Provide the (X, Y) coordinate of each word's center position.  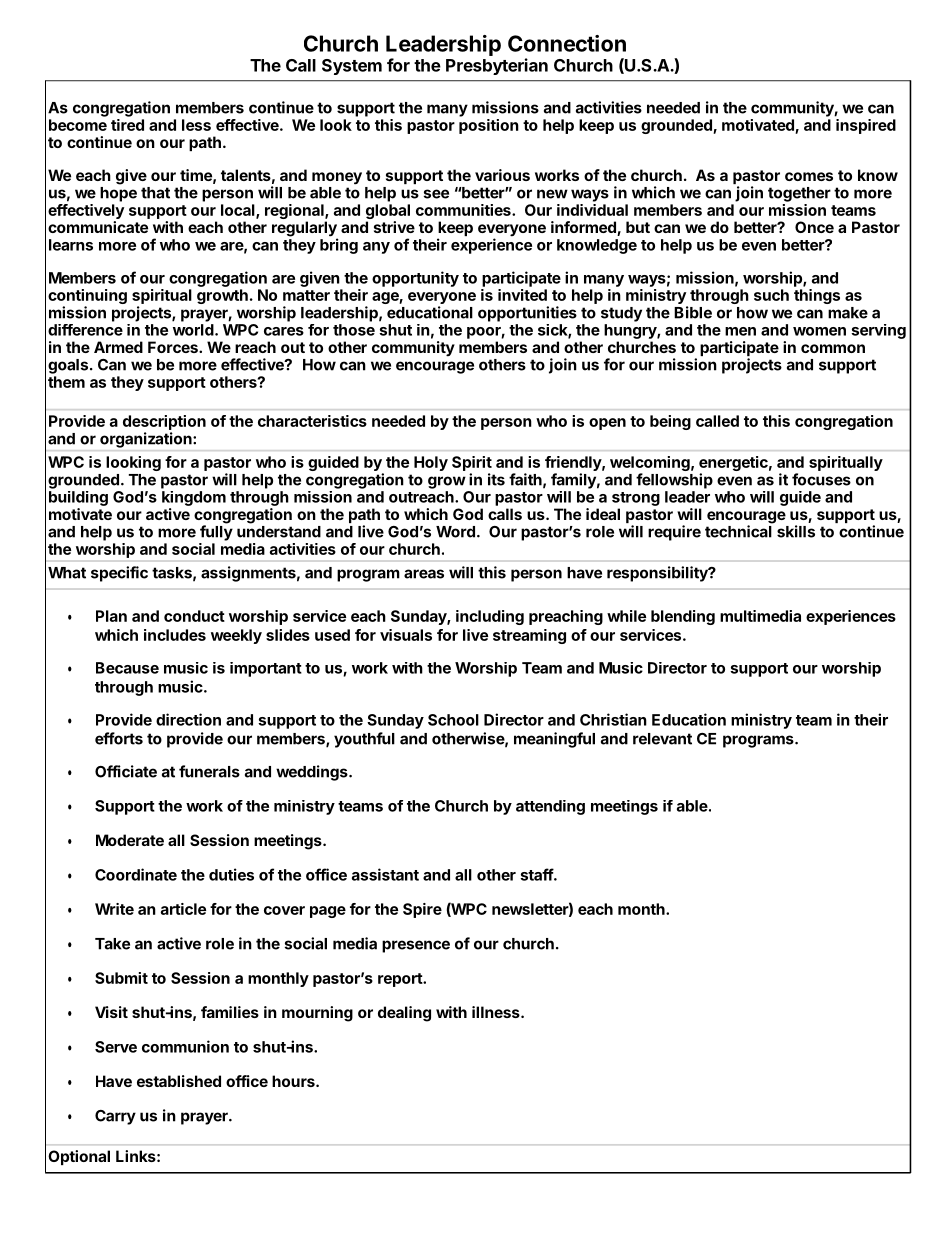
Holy (431, 463)
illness (497, 1012)
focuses (821, 479)
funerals (209, 771)
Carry (115, 1117)
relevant (662, 739)
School (453, 720)
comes (809, 176)
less (196, 125)
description (164, 422)
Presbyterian (497, 66)
